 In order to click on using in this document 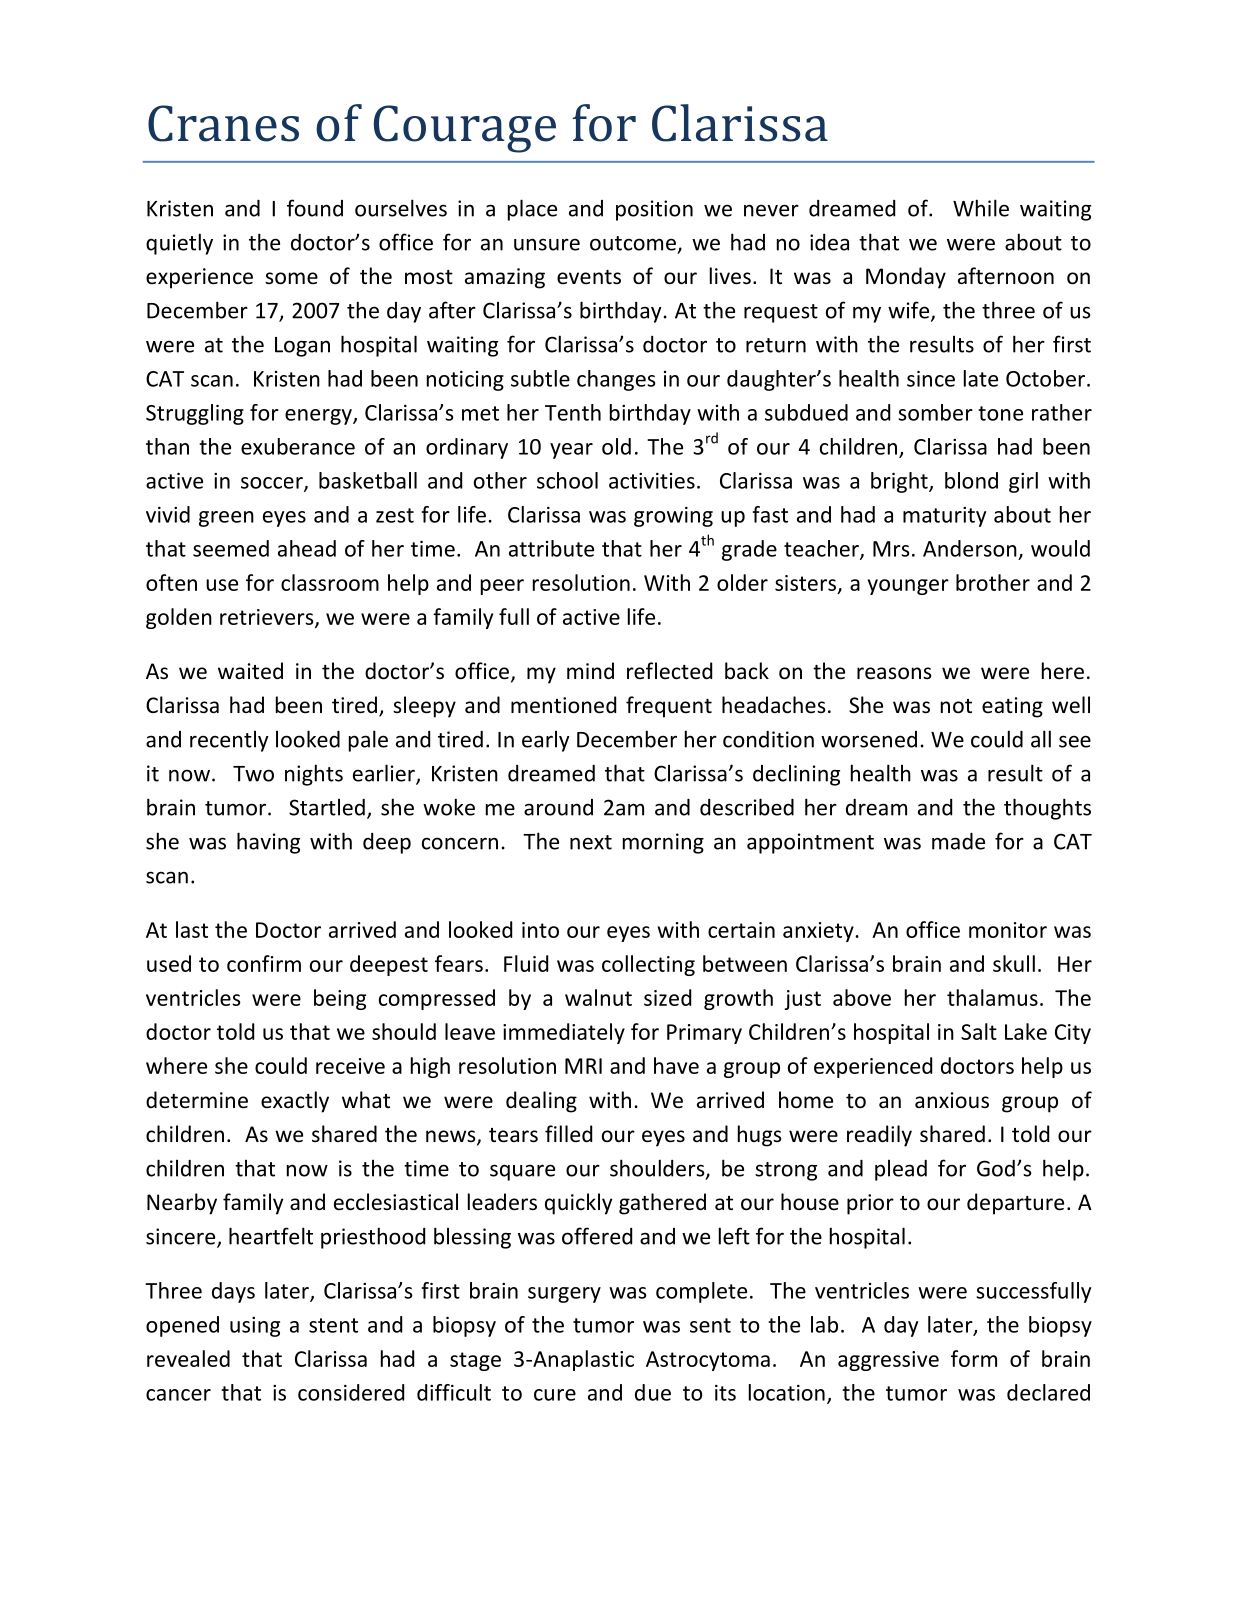, I will do `click(255, 1327)`.
